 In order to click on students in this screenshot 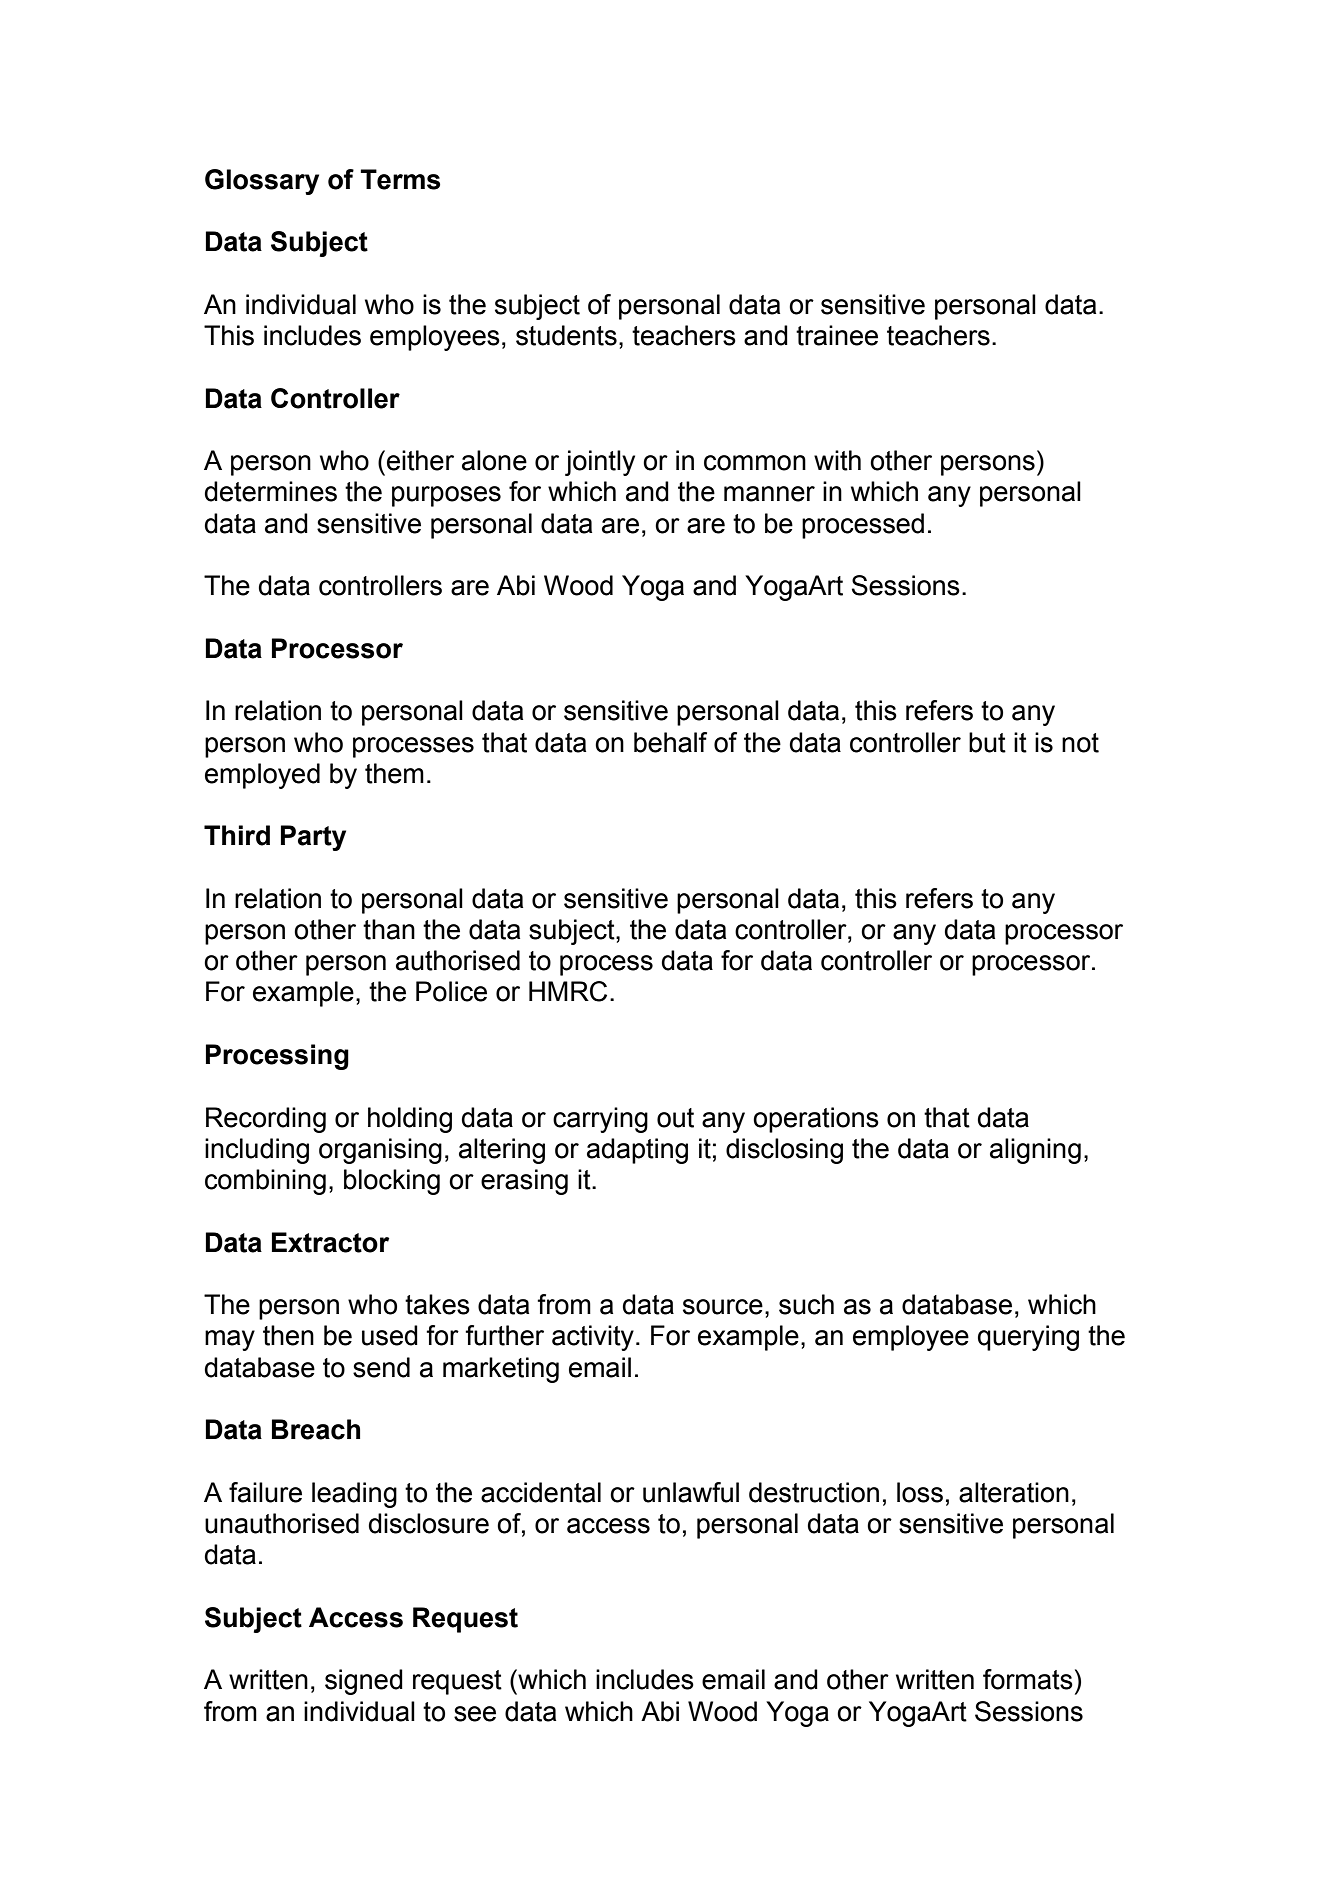, I will do `click(566, 335)`.
